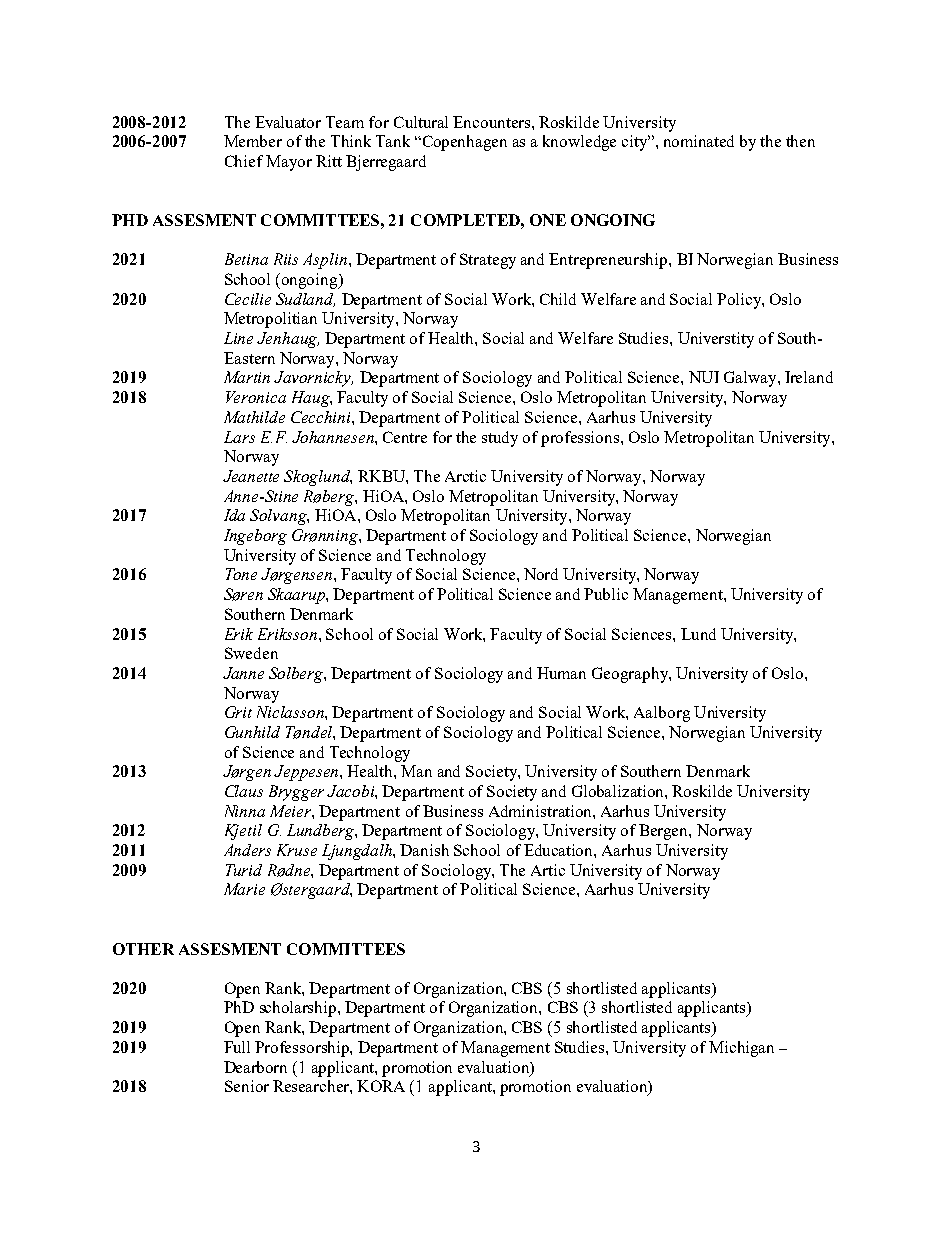 The height and width of the screenshot is (1233, 952). Describe the element at coordinates (241, 574) in the screenshot. I see `Tone` at that location.
